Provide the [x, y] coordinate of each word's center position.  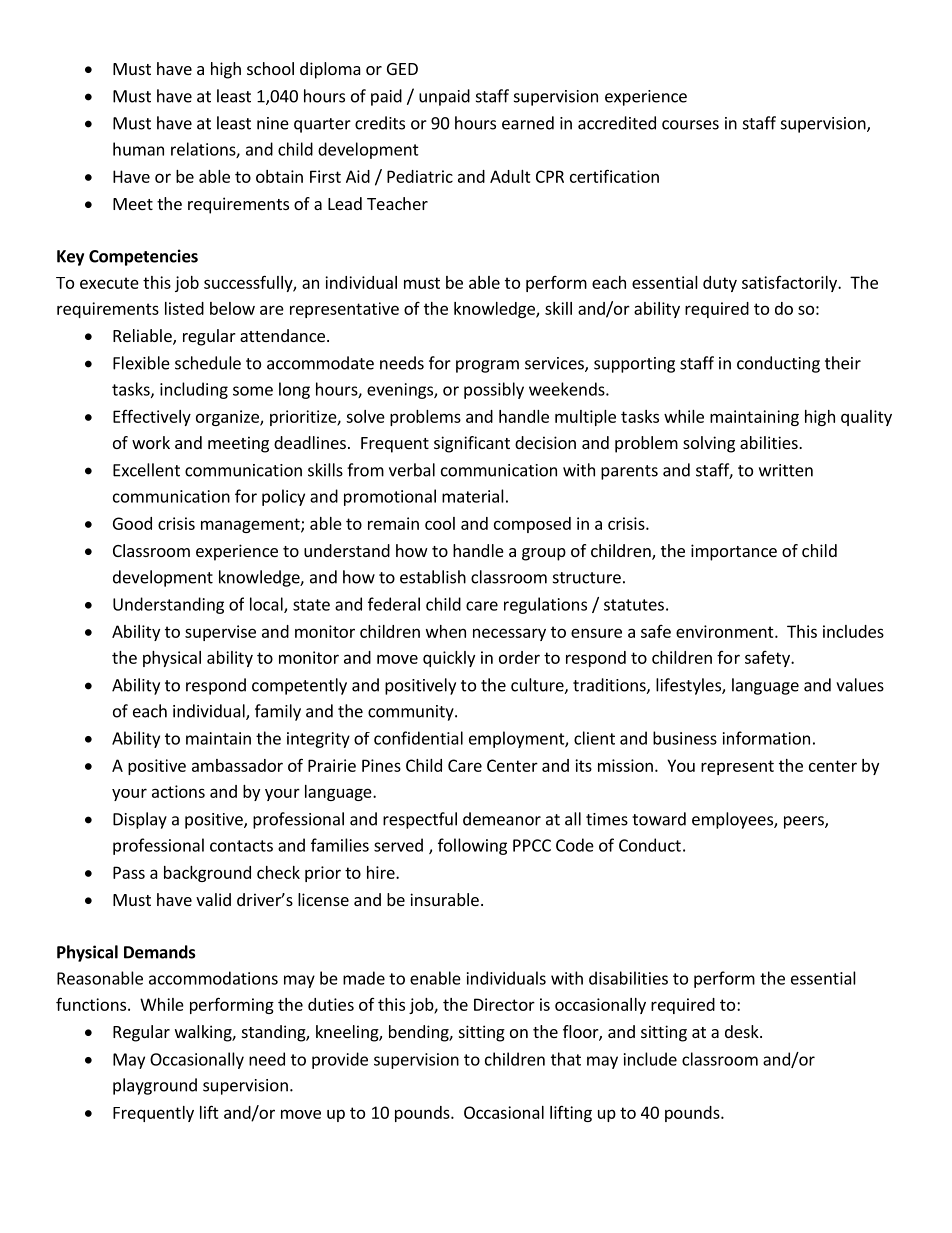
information [766, 738]
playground [155, 1086]
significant [472, 444]
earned [528, 123]
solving [709, 444]
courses [690, 125]
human [138, 149]
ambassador [237, 765]
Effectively [152, 417]
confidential [418, 738]
